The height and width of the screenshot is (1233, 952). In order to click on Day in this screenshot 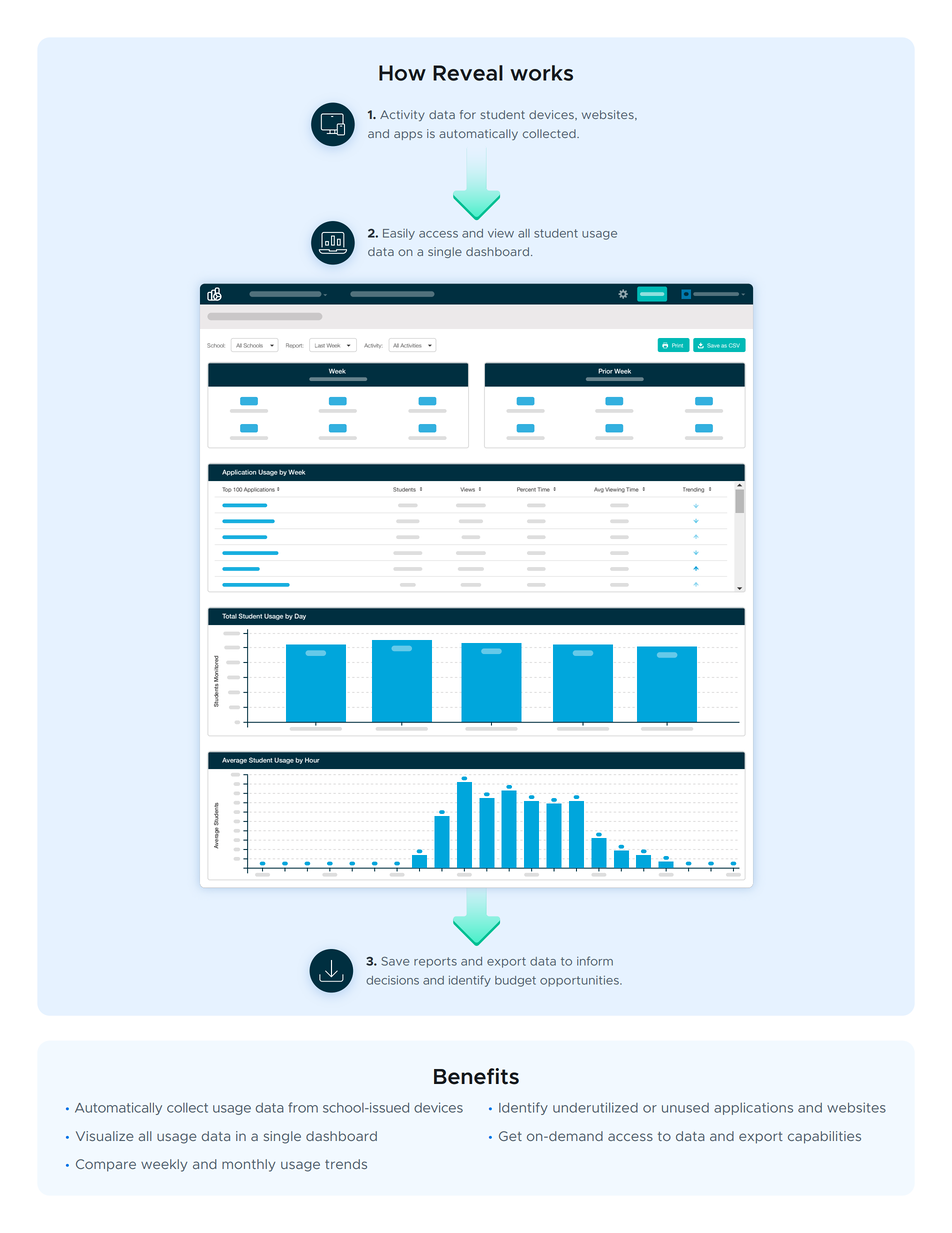, I will do `click(300, 616)`.
